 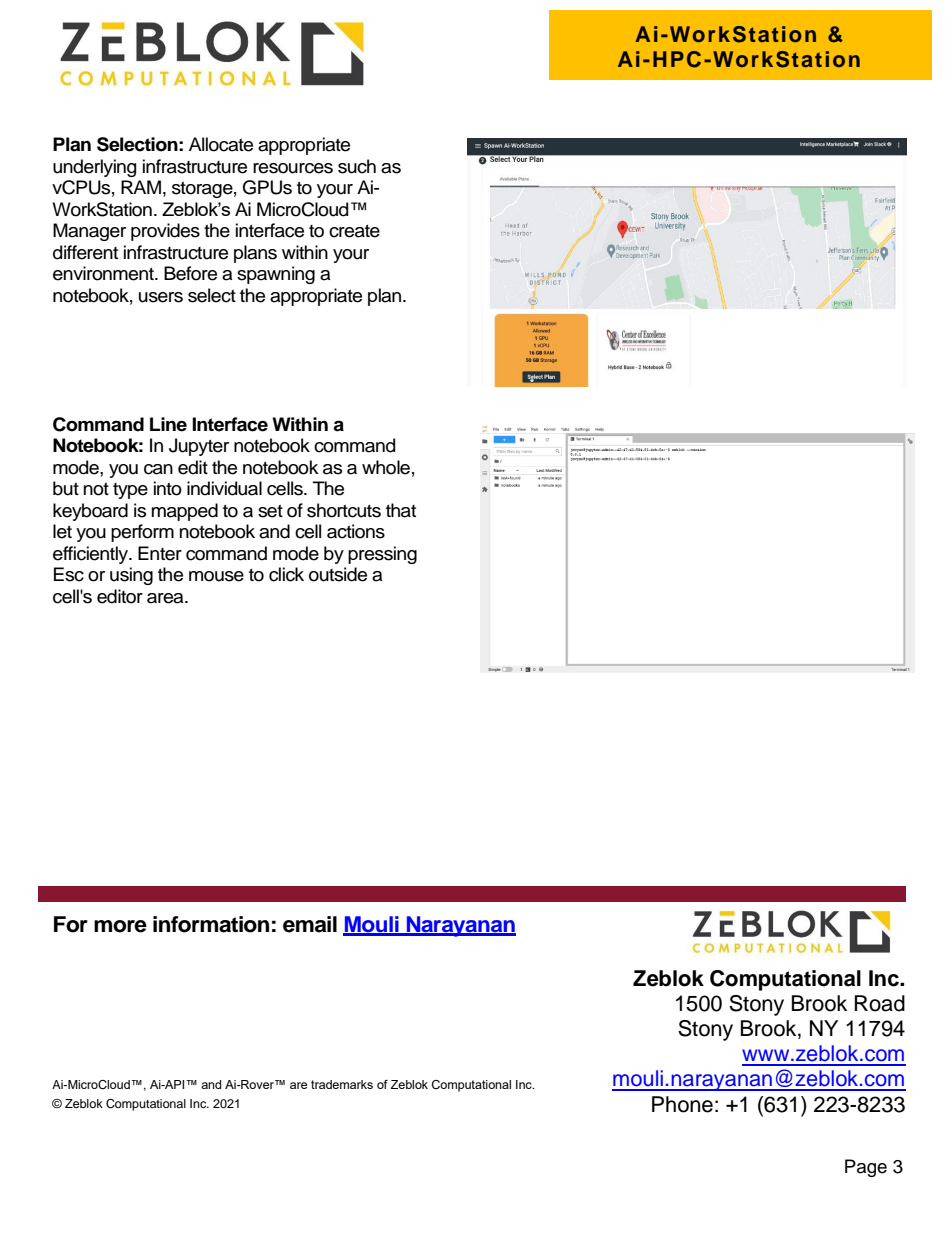 I want to click on email, so click(x=310, y=924).
